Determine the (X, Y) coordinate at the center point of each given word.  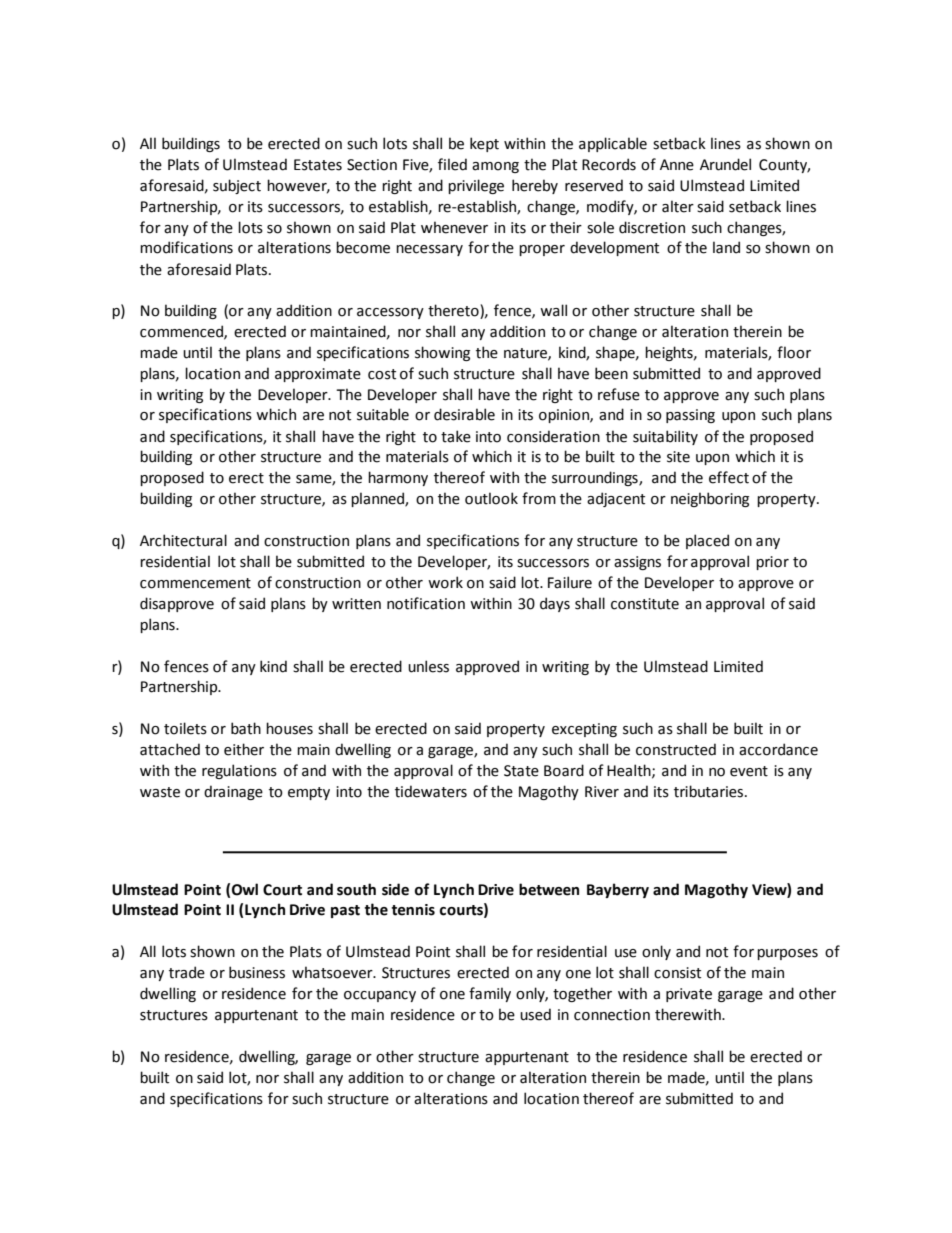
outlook (491, 498)
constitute (645, 604)
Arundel (725, 164)
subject (237, 186)
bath (246, 728)
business (257, 972)
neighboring (710, 499)
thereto (453, 310)
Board (564, 770)
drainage (233, 792)
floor (794, 352)
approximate (318, 375)
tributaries (710, 791)
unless (428, 666)
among (495, 167)
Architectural (183, 540)
